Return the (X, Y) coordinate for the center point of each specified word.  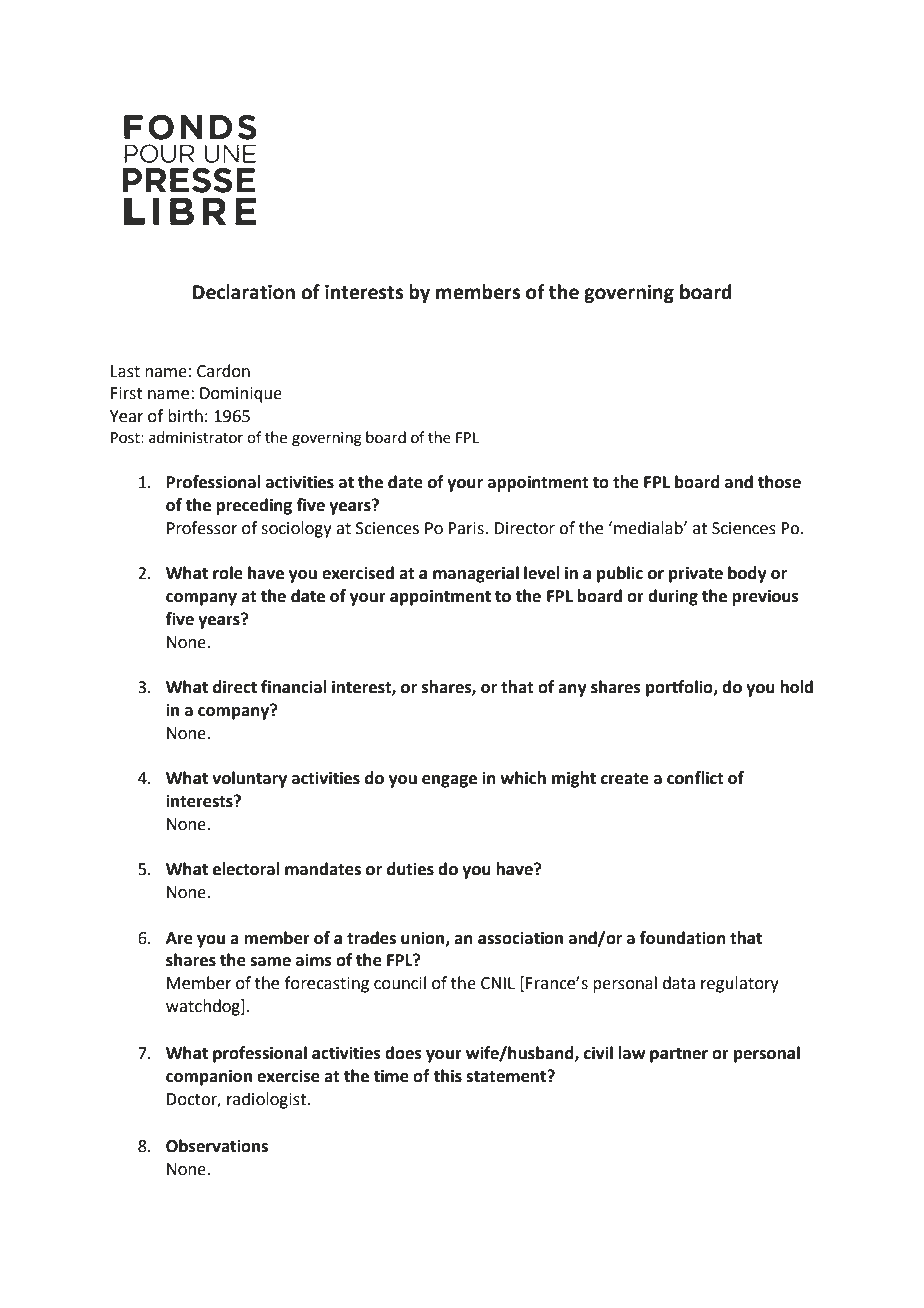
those (779, 482)
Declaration (244, 292)
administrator (196, 437)
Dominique (241, 395)
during (673, 597)
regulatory (740, 984)
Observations (217, 1146)
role (228, 573)
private (696, 574)
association (520, 938)
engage (449, 781)
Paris (467, 528)
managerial (476, 574)
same (270, 962)
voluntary (249, 779)
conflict (695, 778)
